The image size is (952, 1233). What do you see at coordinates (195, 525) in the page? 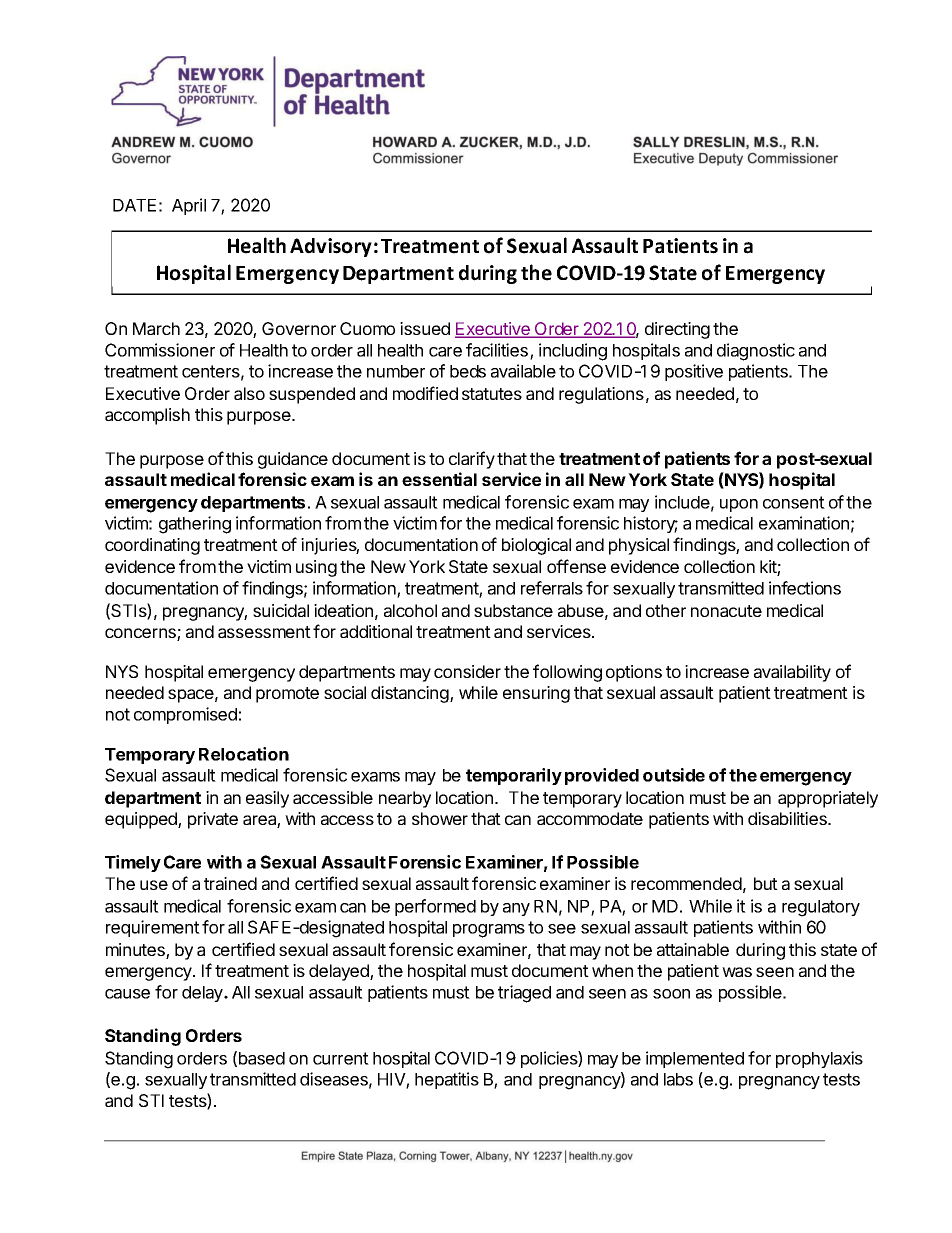
I see `gathering` at bounding box center [195, 525].
